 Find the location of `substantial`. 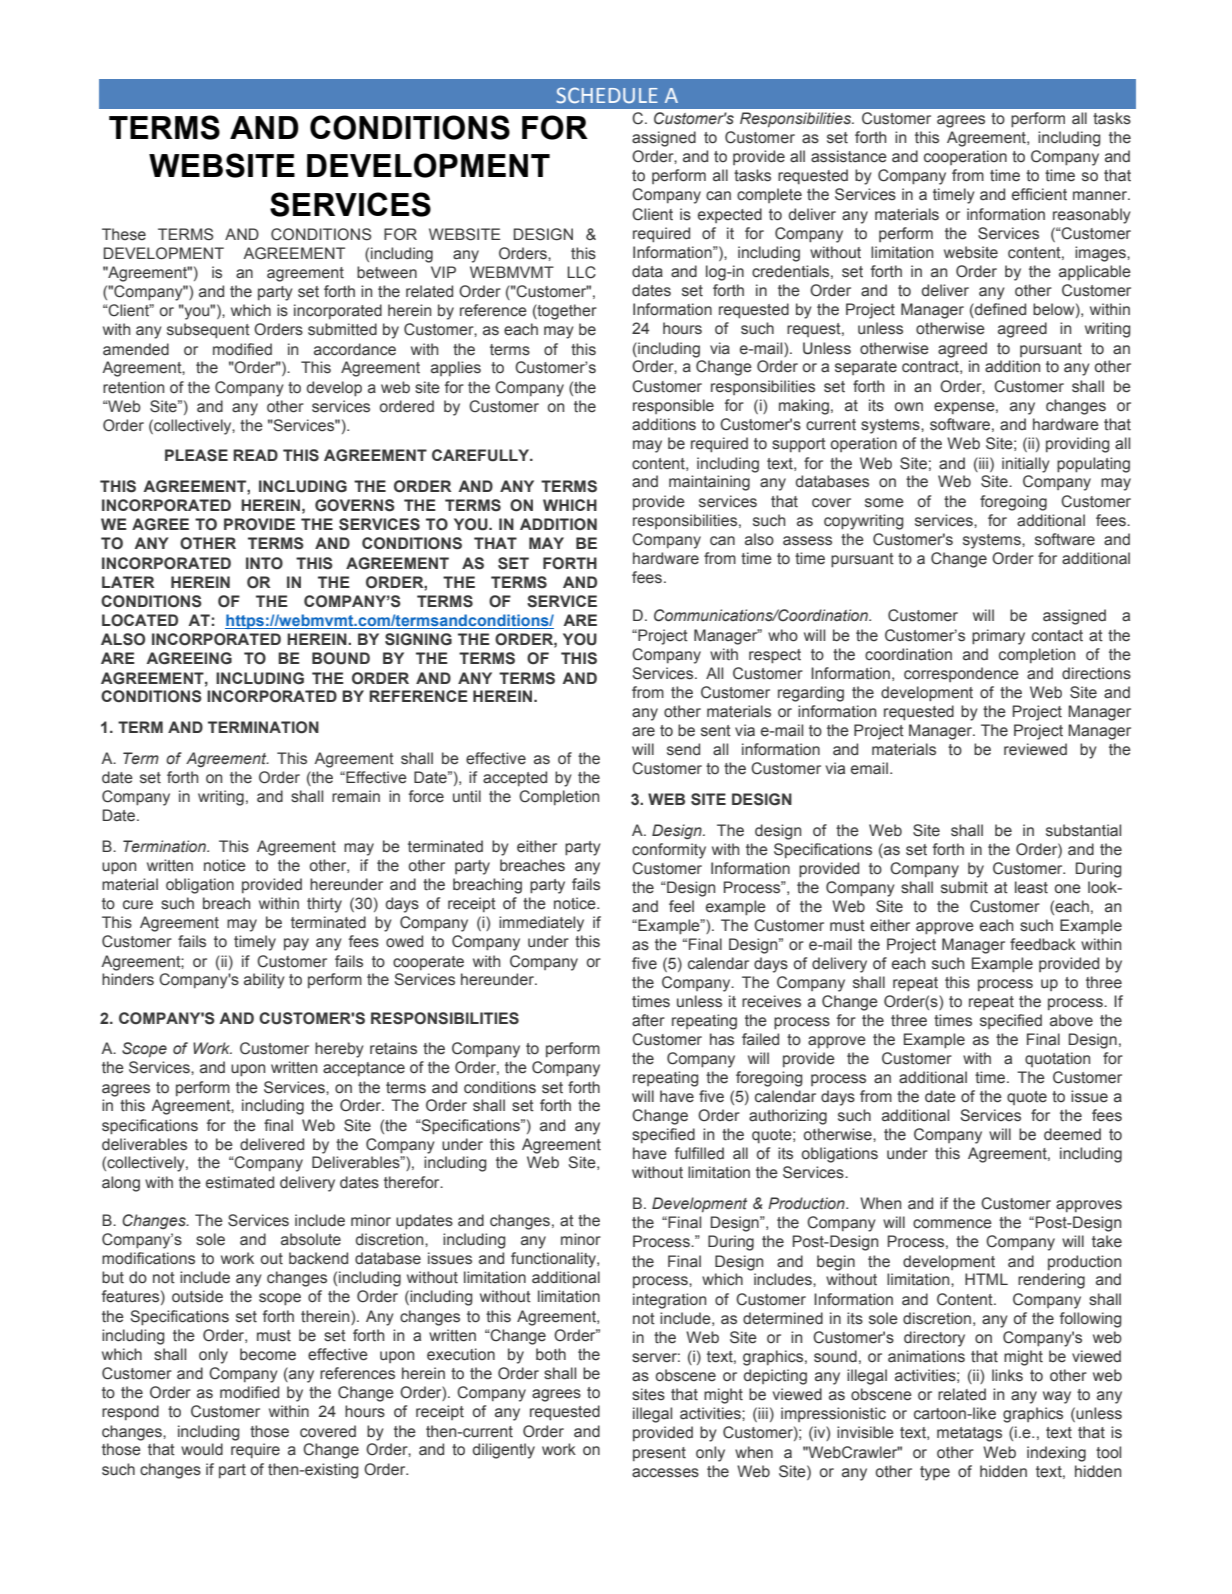

substantial is located at coordinates (1083, 830).
